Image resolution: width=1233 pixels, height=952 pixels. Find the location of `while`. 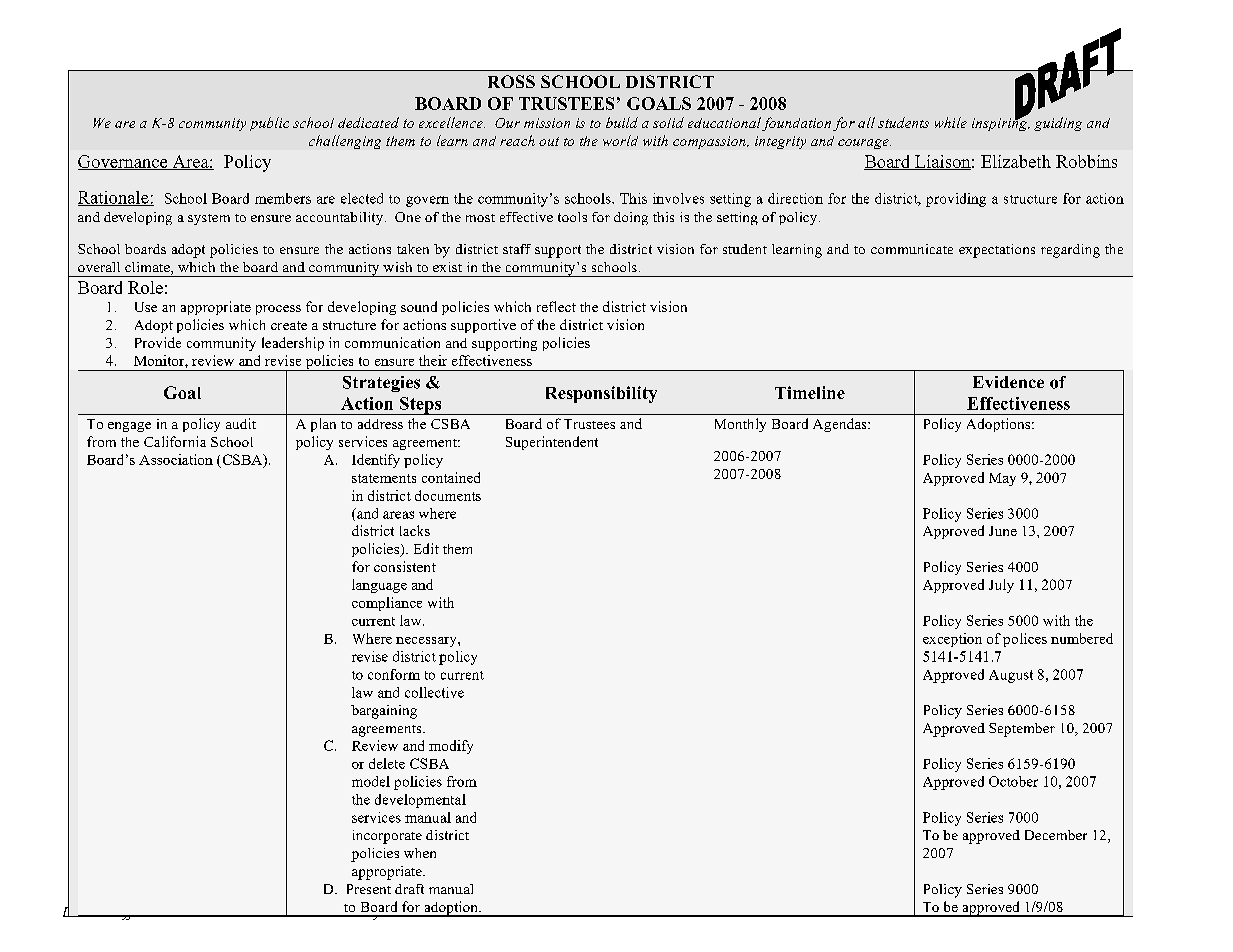

while is located at coordinates (951, 122).
